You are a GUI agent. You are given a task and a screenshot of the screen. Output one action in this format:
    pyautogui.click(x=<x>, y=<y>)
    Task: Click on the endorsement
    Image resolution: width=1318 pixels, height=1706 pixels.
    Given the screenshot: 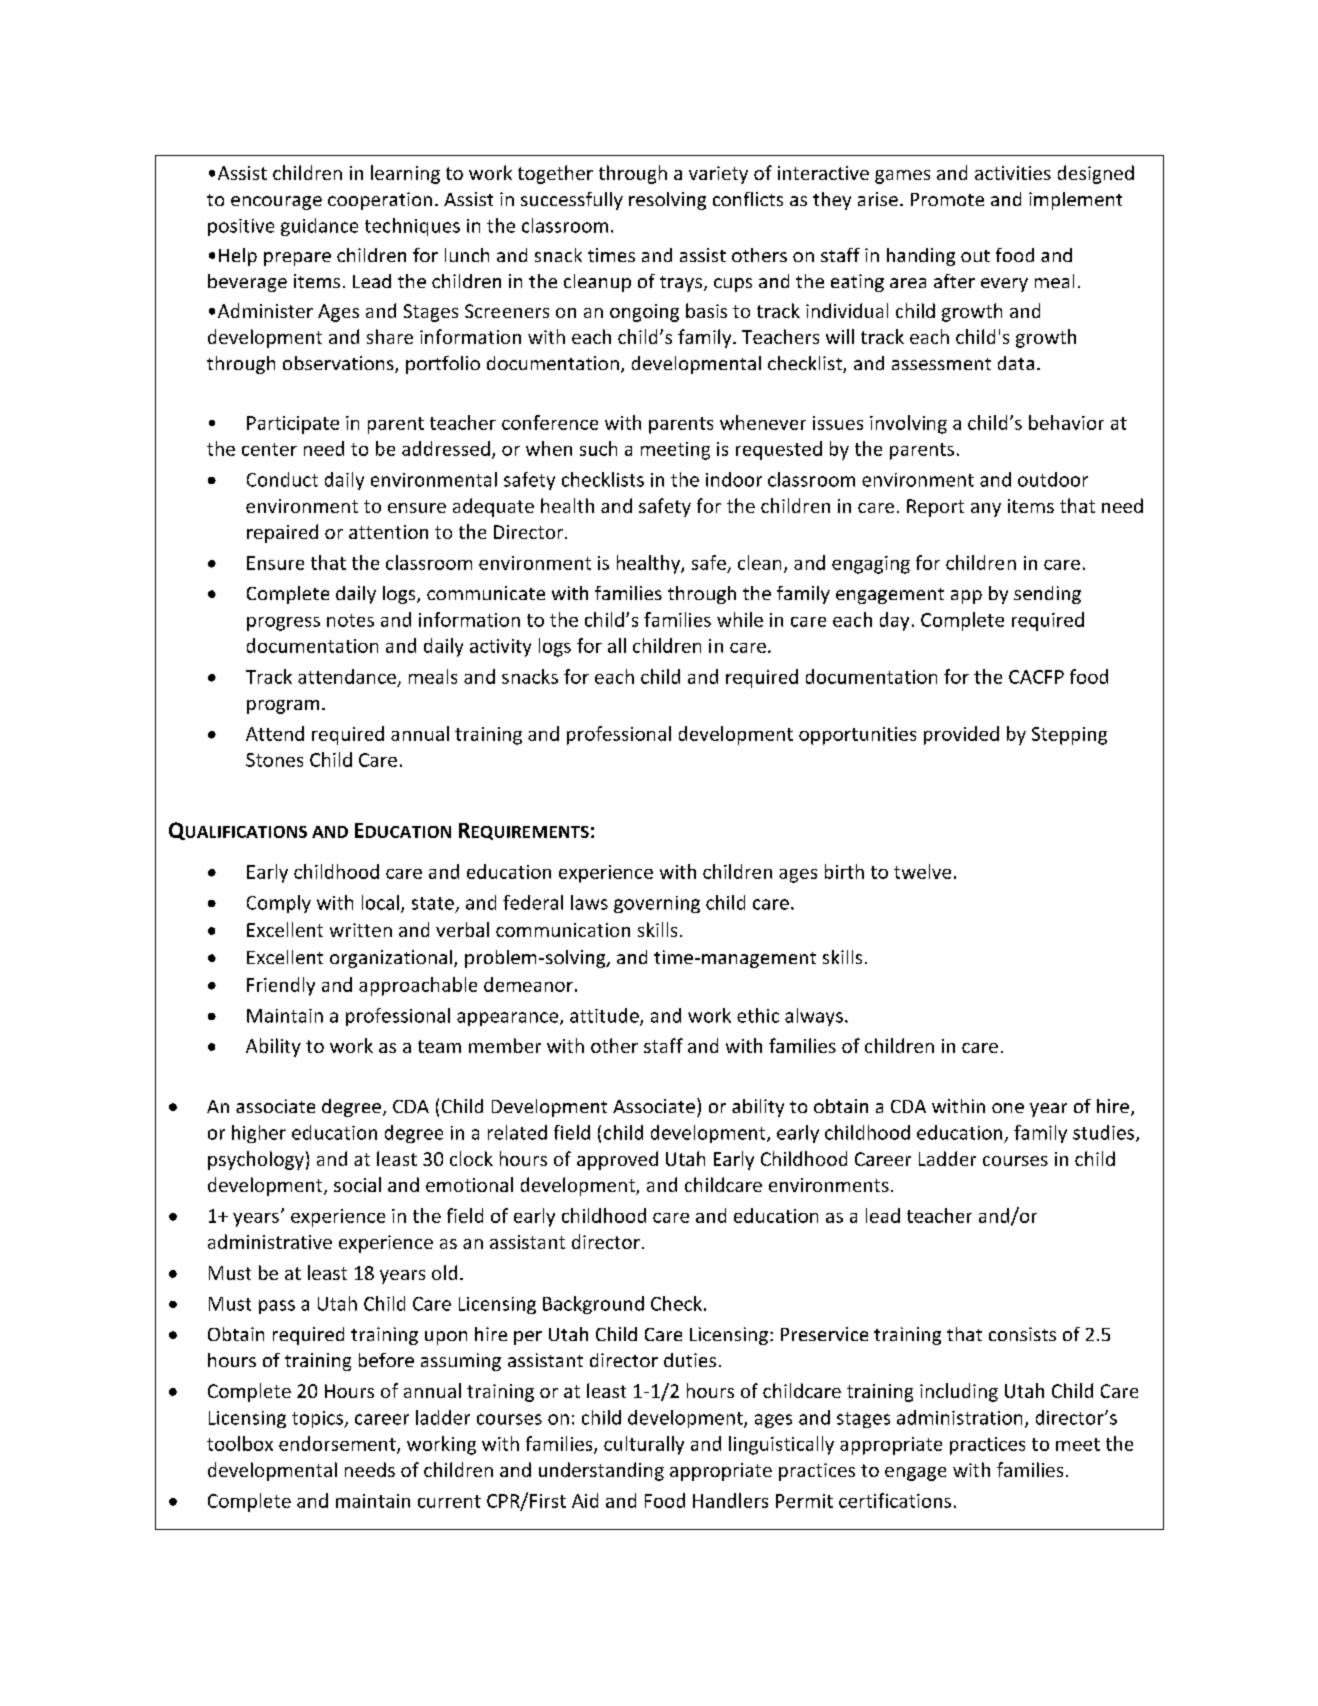 What is the action you would take?
    pyautogui.click(x=338, y=1444)
